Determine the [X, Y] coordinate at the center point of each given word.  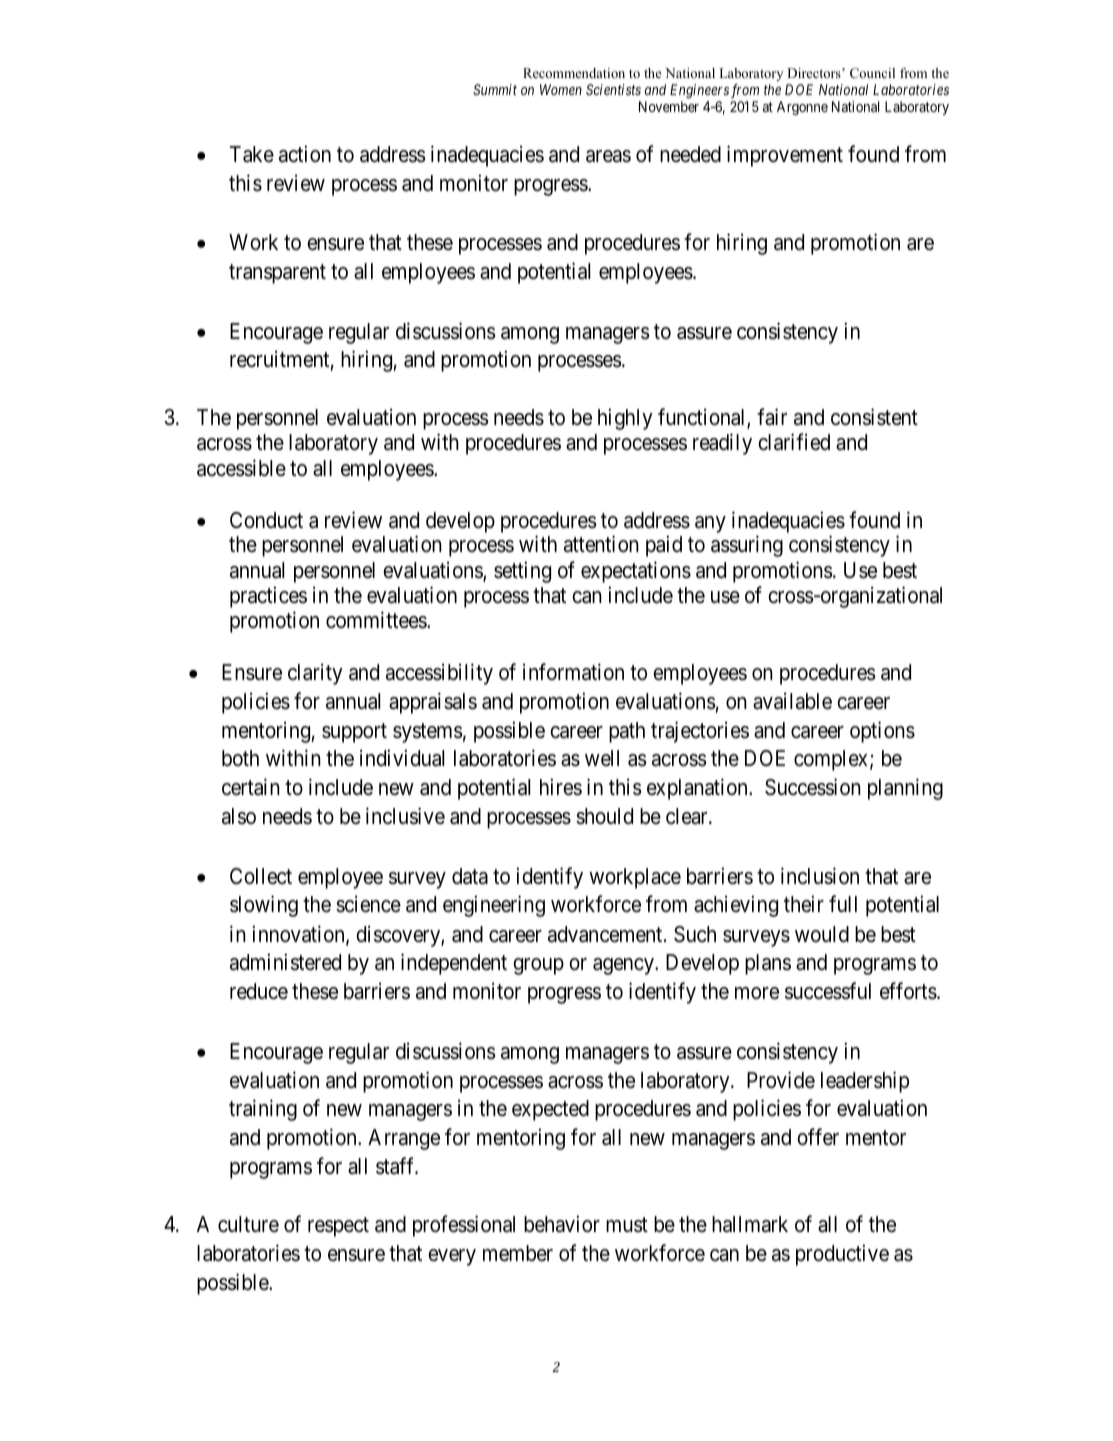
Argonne [802, 108]
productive [842, 1255]
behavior [562, 1224]
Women [561, 89]
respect [338, 1227]
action [305, 154]
